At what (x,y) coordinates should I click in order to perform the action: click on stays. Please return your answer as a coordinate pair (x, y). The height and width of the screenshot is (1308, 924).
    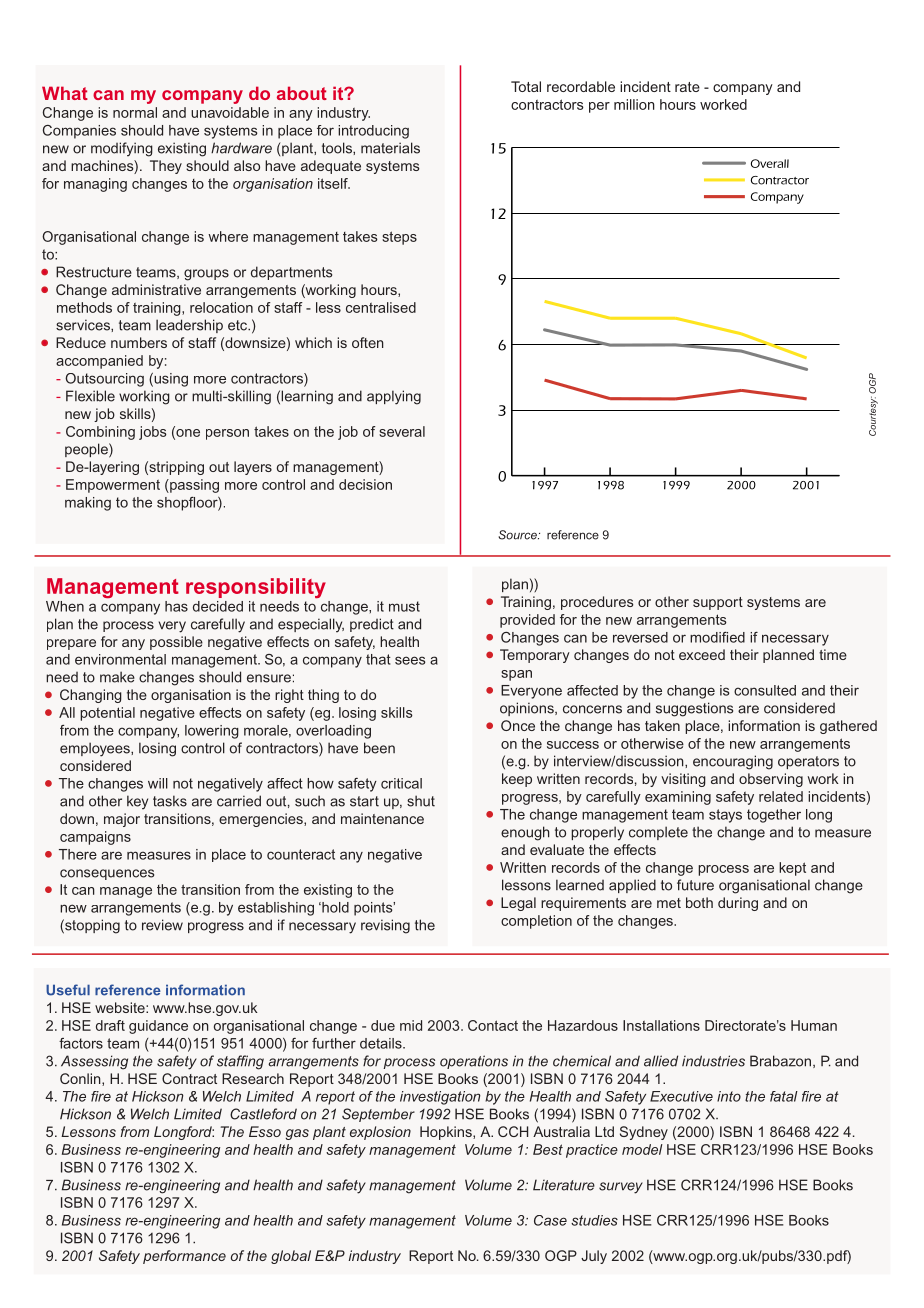
    Looking at the image, I should click on (725, 816).
